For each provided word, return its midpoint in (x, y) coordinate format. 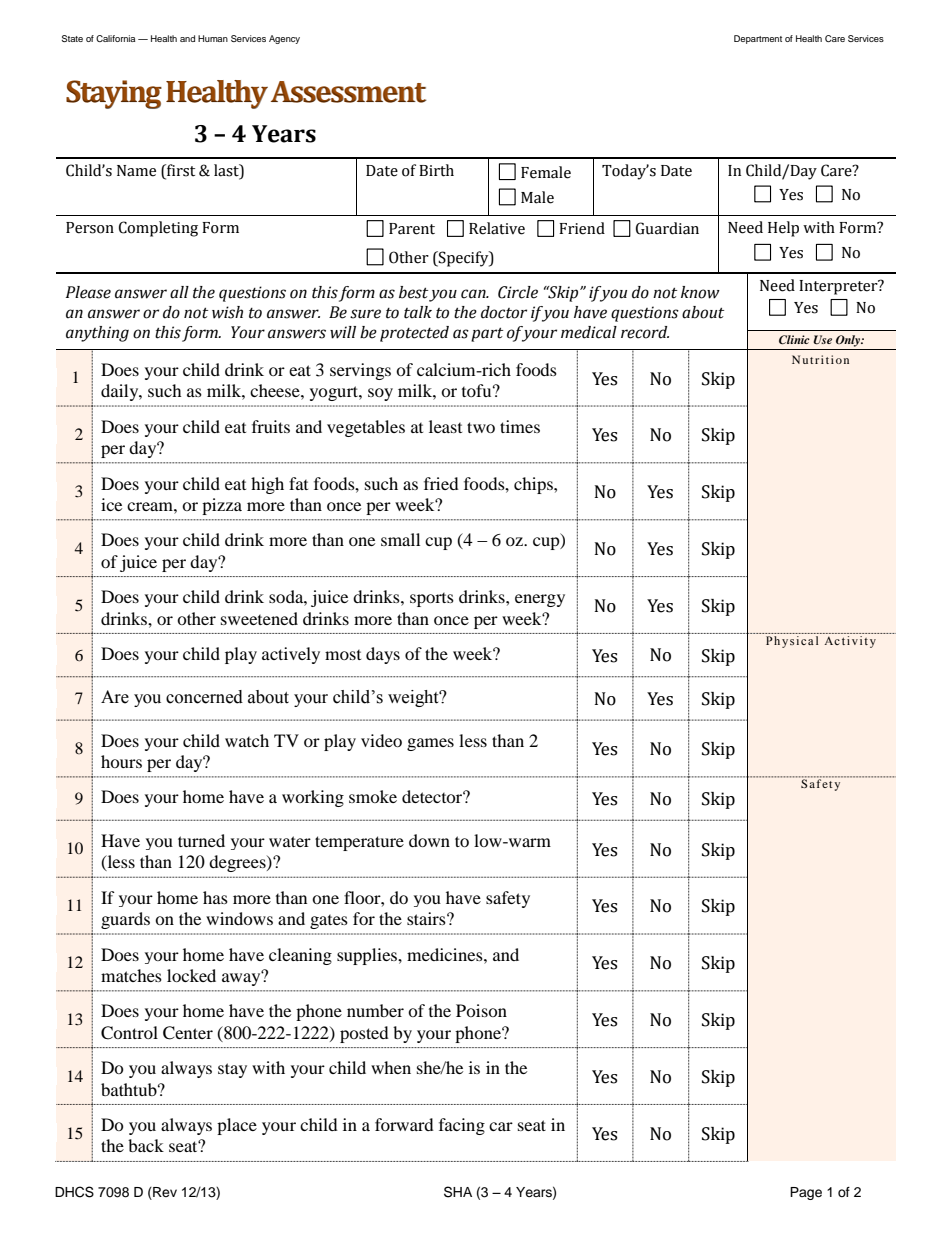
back (146, 1145)
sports (432, 600)
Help (783, 229)
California (115, 38)
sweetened (259, 618)
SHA (458, 1192)
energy (540, 600)
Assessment (349, 92)
